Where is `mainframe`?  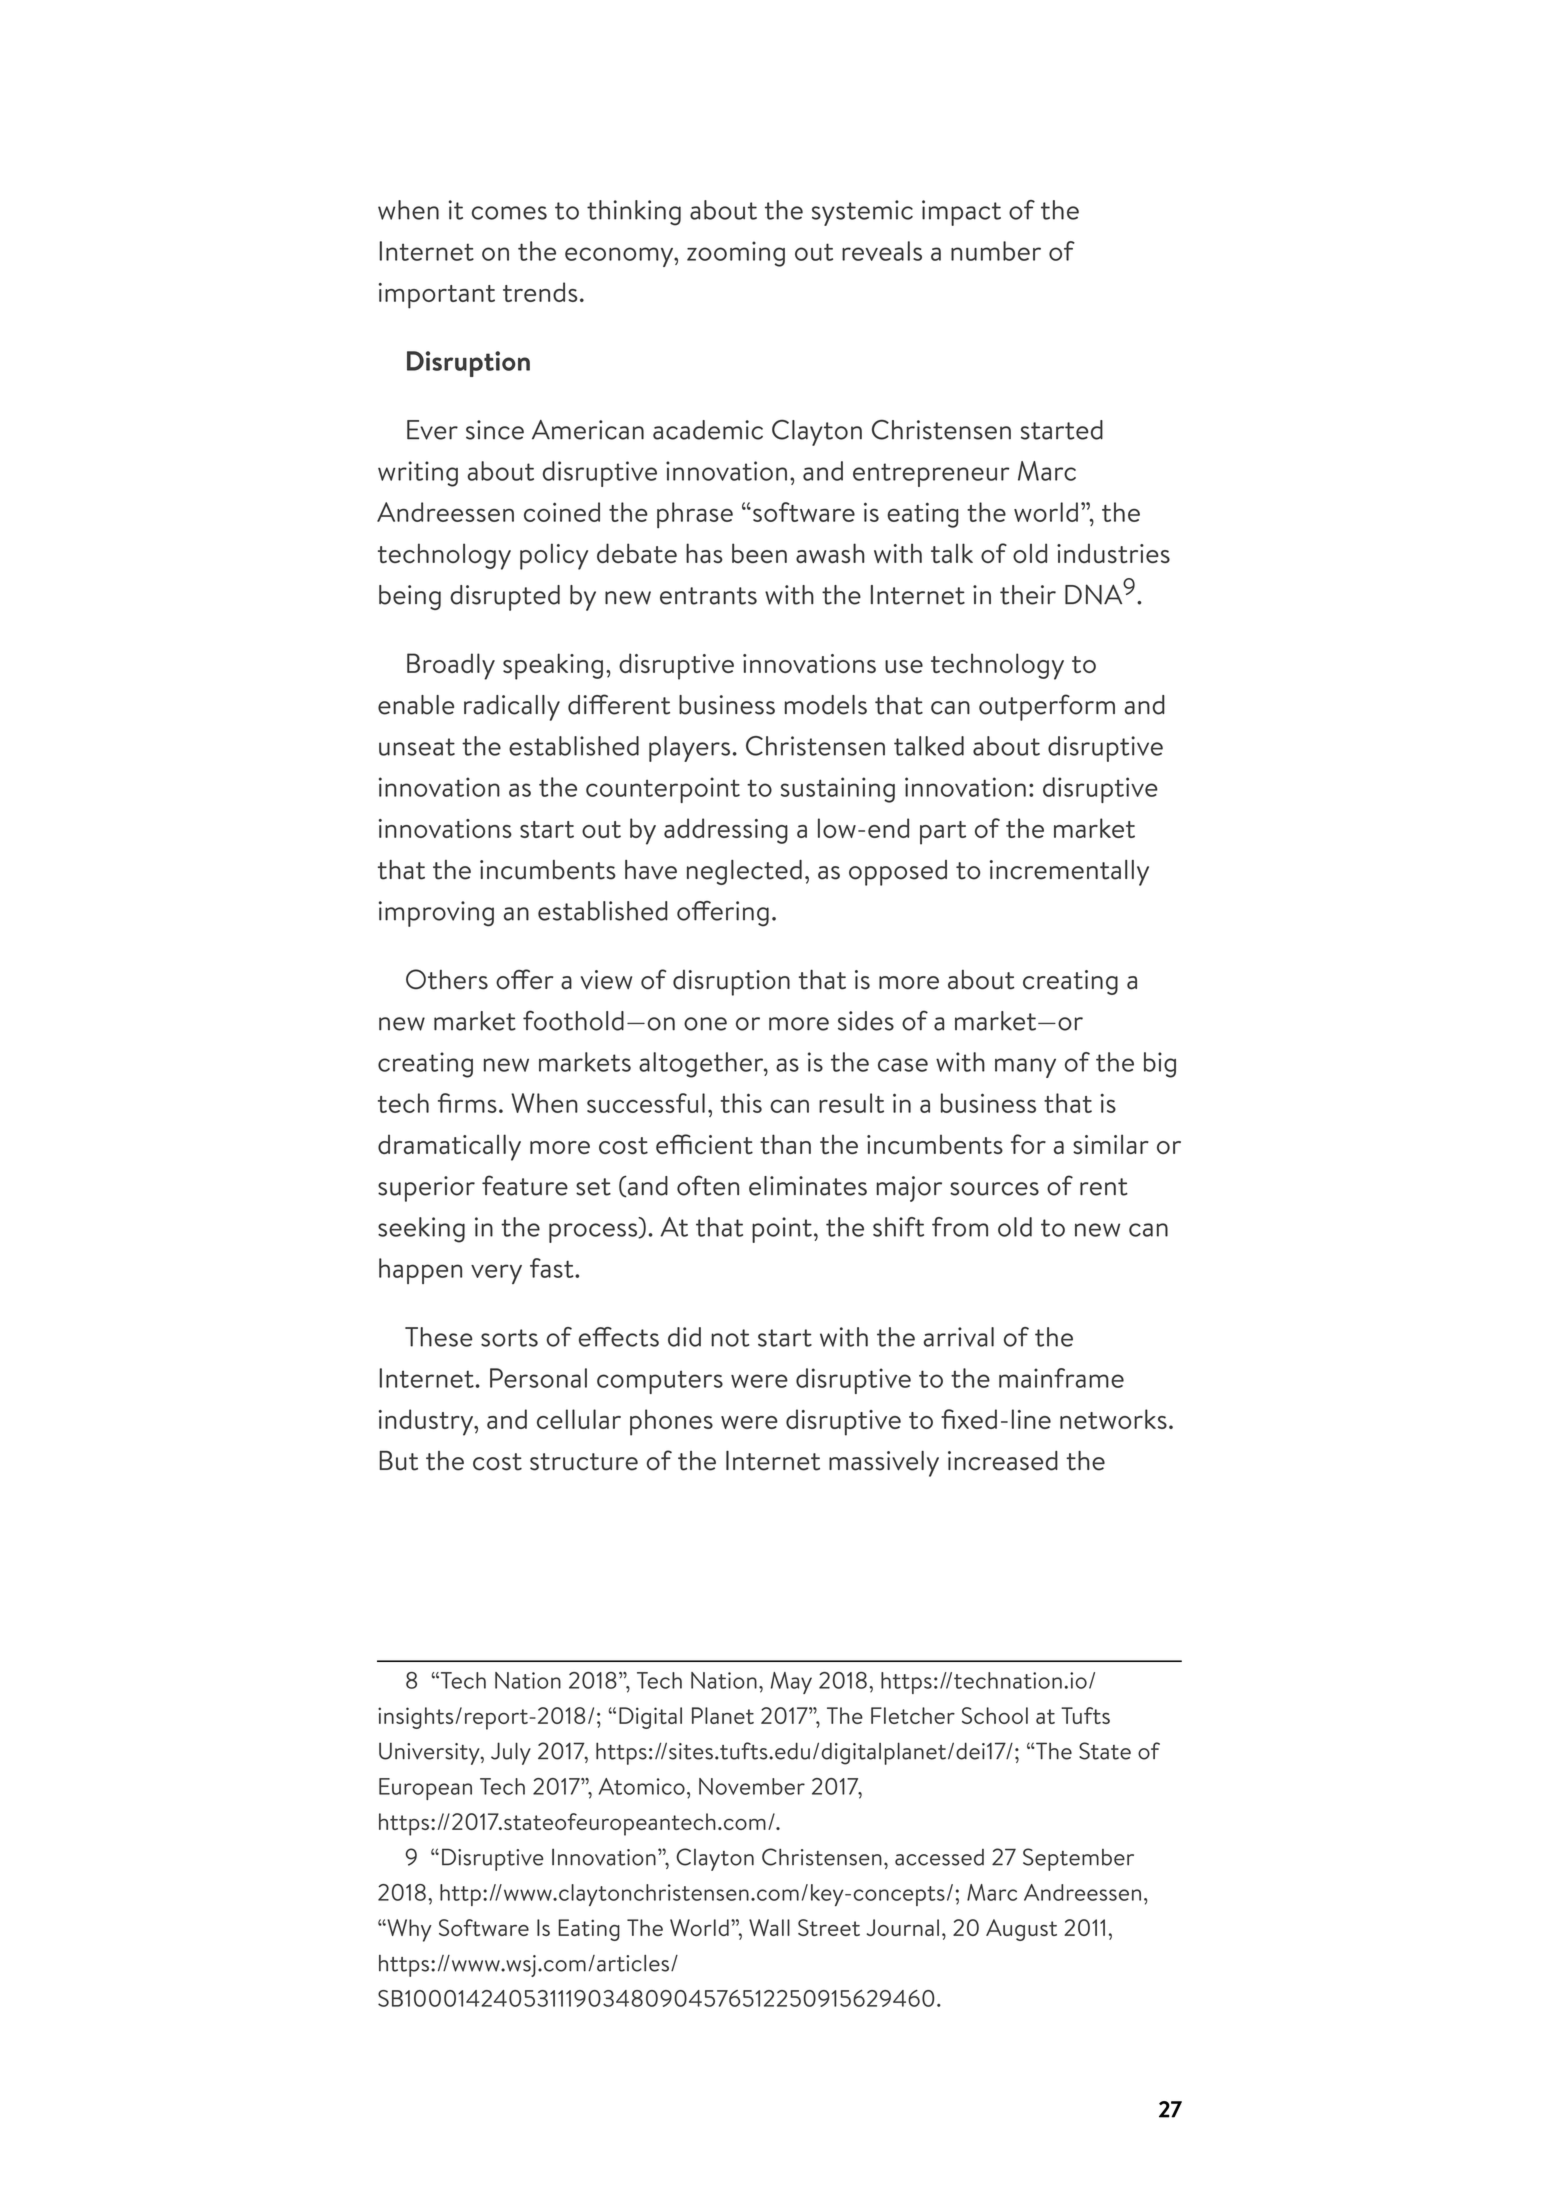
mainframe is located at coordinates (1061, 1378).
